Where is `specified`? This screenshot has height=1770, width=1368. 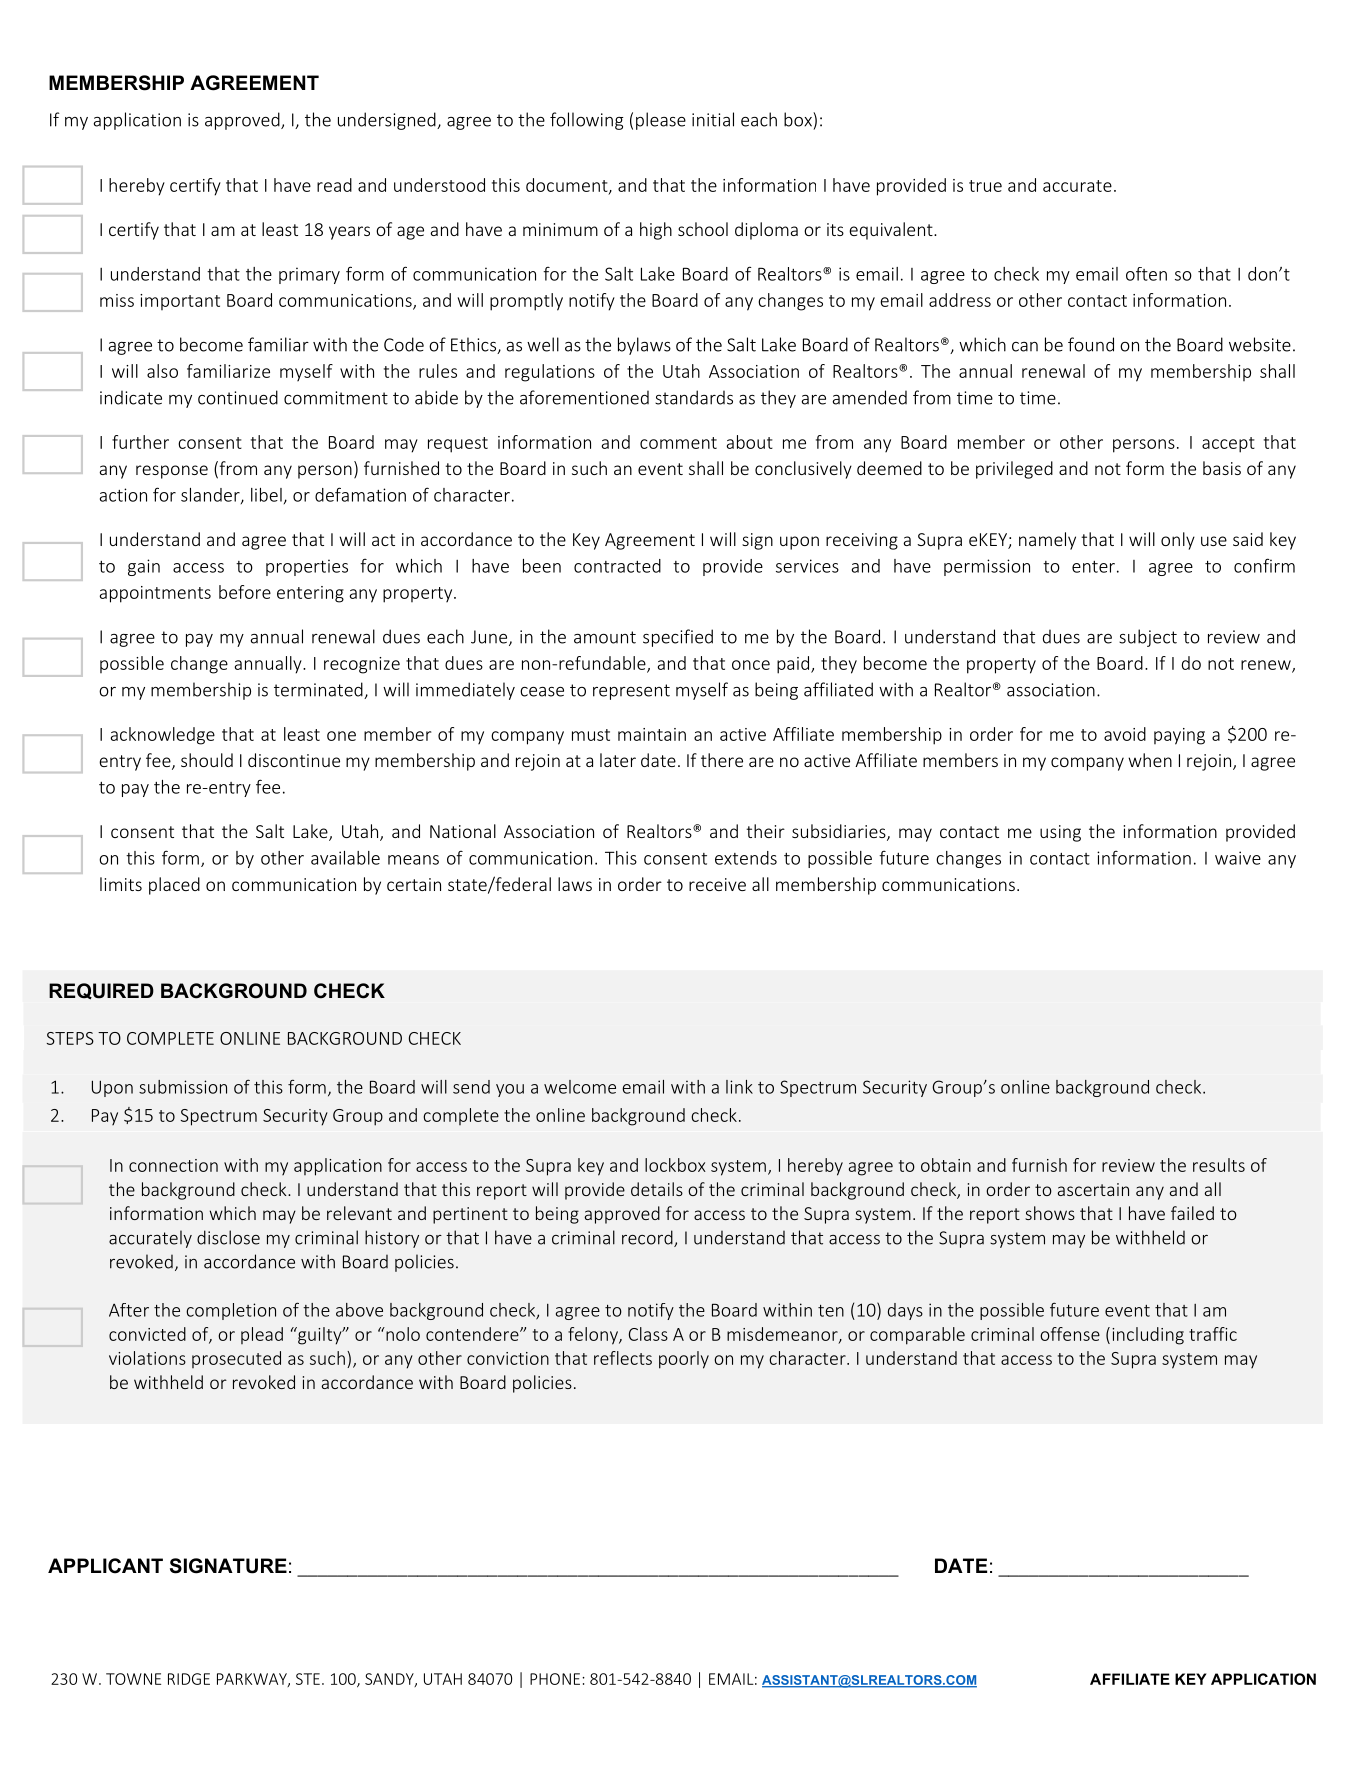
specified is located at coordinates (678, 638).
